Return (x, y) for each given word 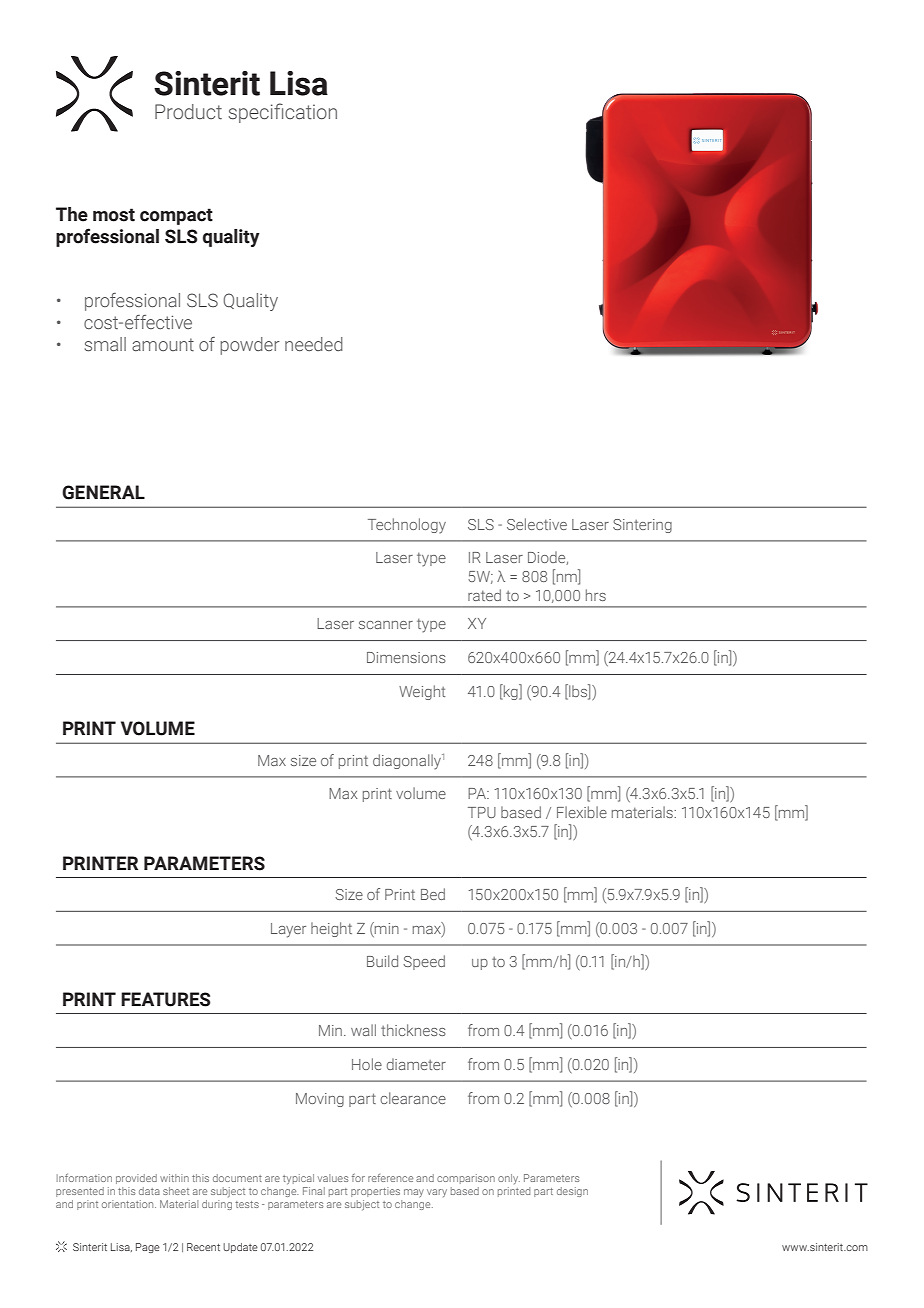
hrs (596, 595)
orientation (129, 1204)
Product (188, 112)
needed (314, 344)
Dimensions (406, 657)
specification (283, 113)
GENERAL (103, 492)
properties (375, 1192)
